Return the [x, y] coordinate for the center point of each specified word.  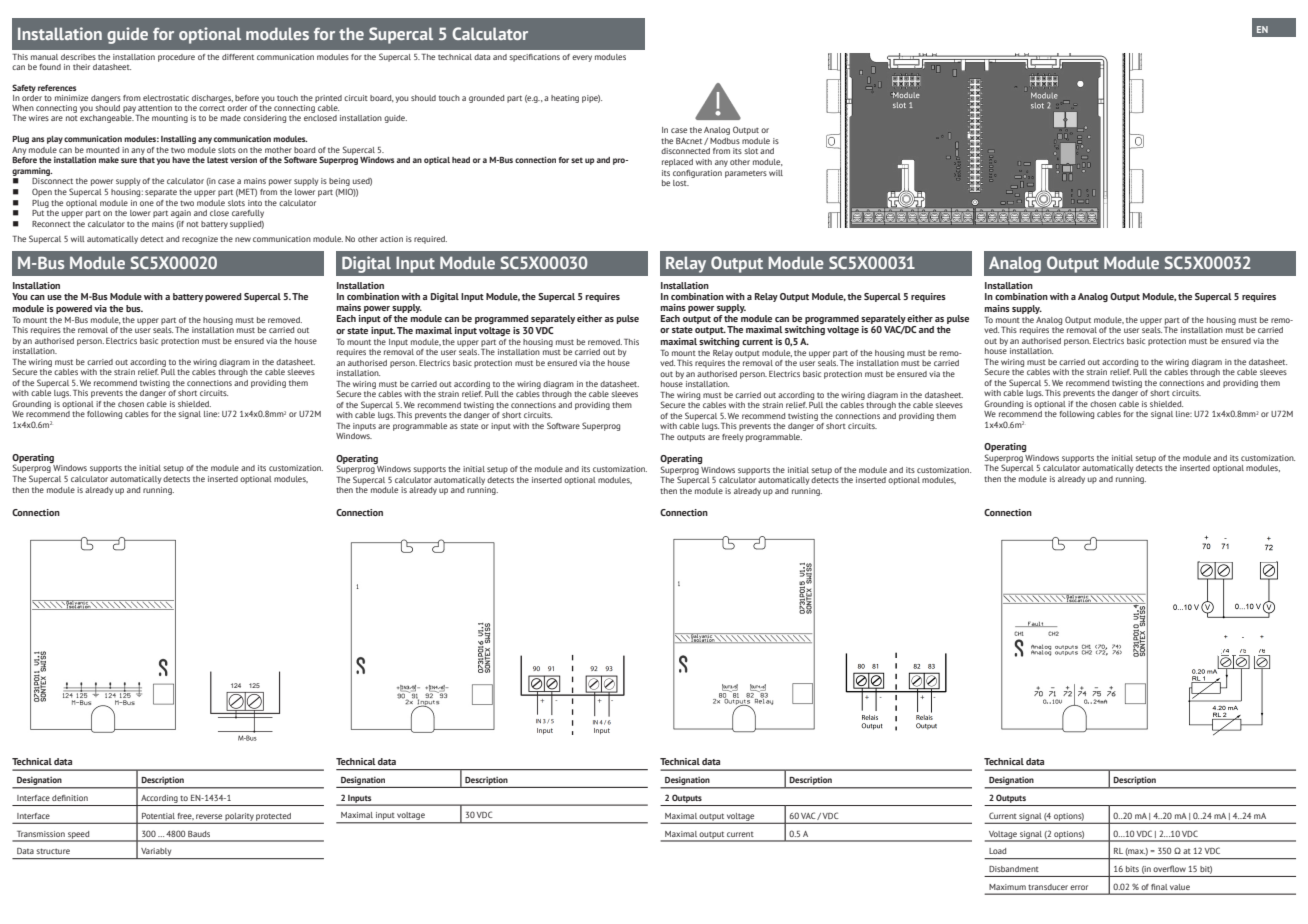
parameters [746, 174]
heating [565, 99]
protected [274, 818]
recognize [200, 240]
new [243, 239]
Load [997, 851]
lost [681, 183]
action [391, 239]
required [430, 240]
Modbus [725, 141]
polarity [240, 818]
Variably [156, 853]
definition [70, 798]
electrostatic [166, 98]
